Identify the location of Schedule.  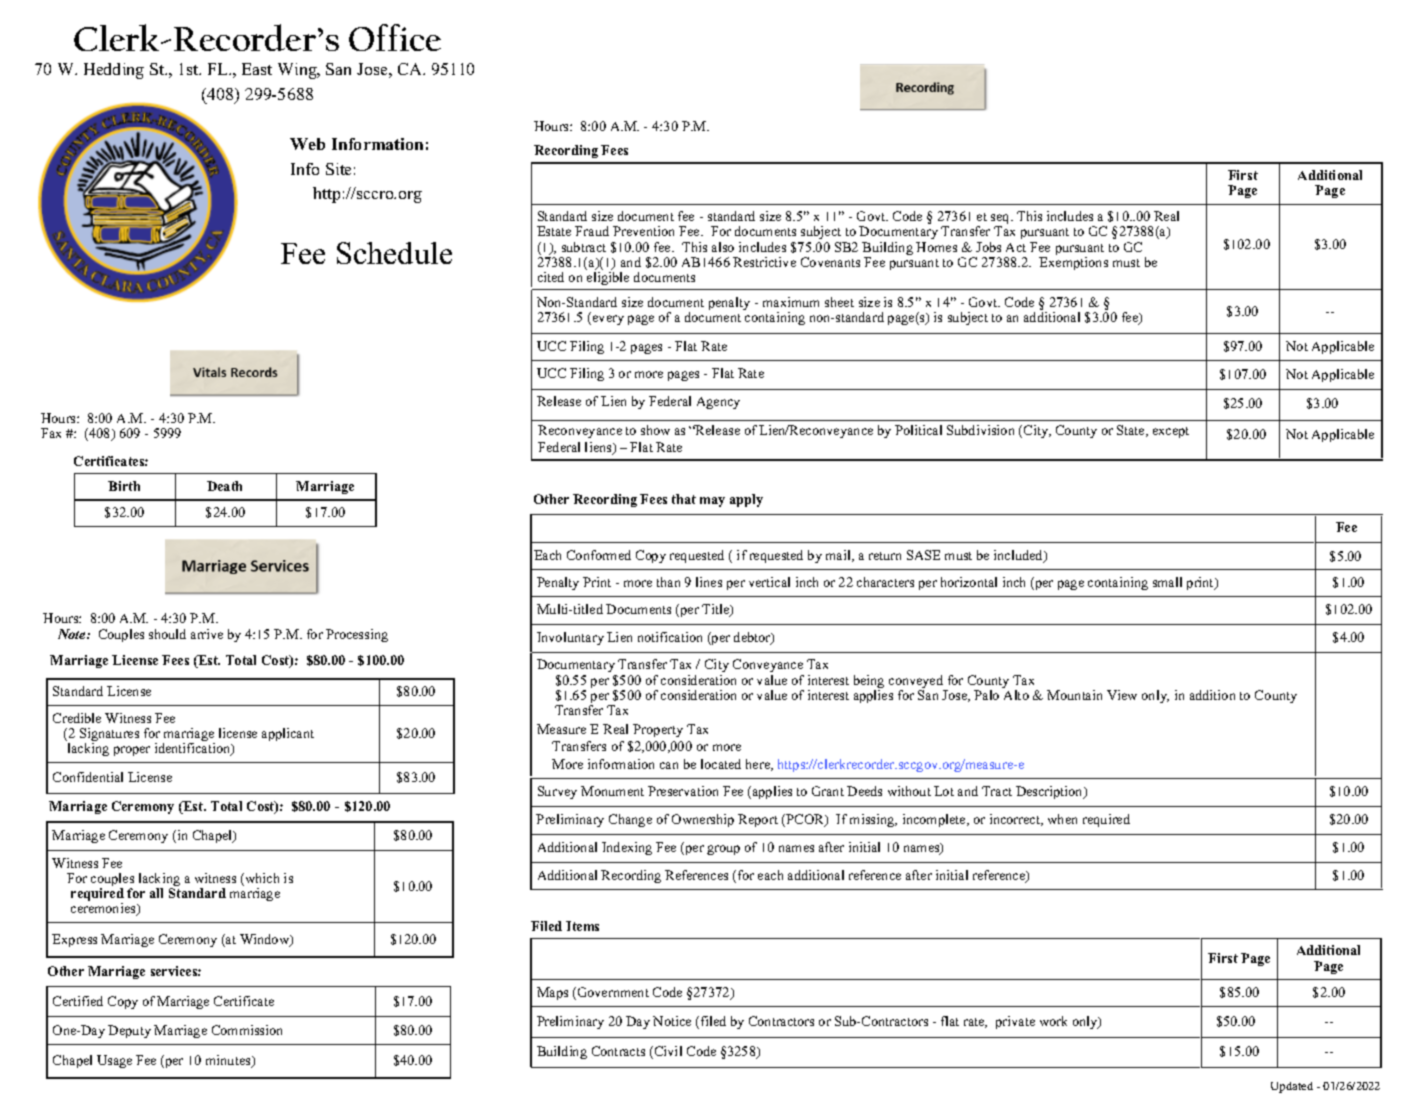
(394, 253).
